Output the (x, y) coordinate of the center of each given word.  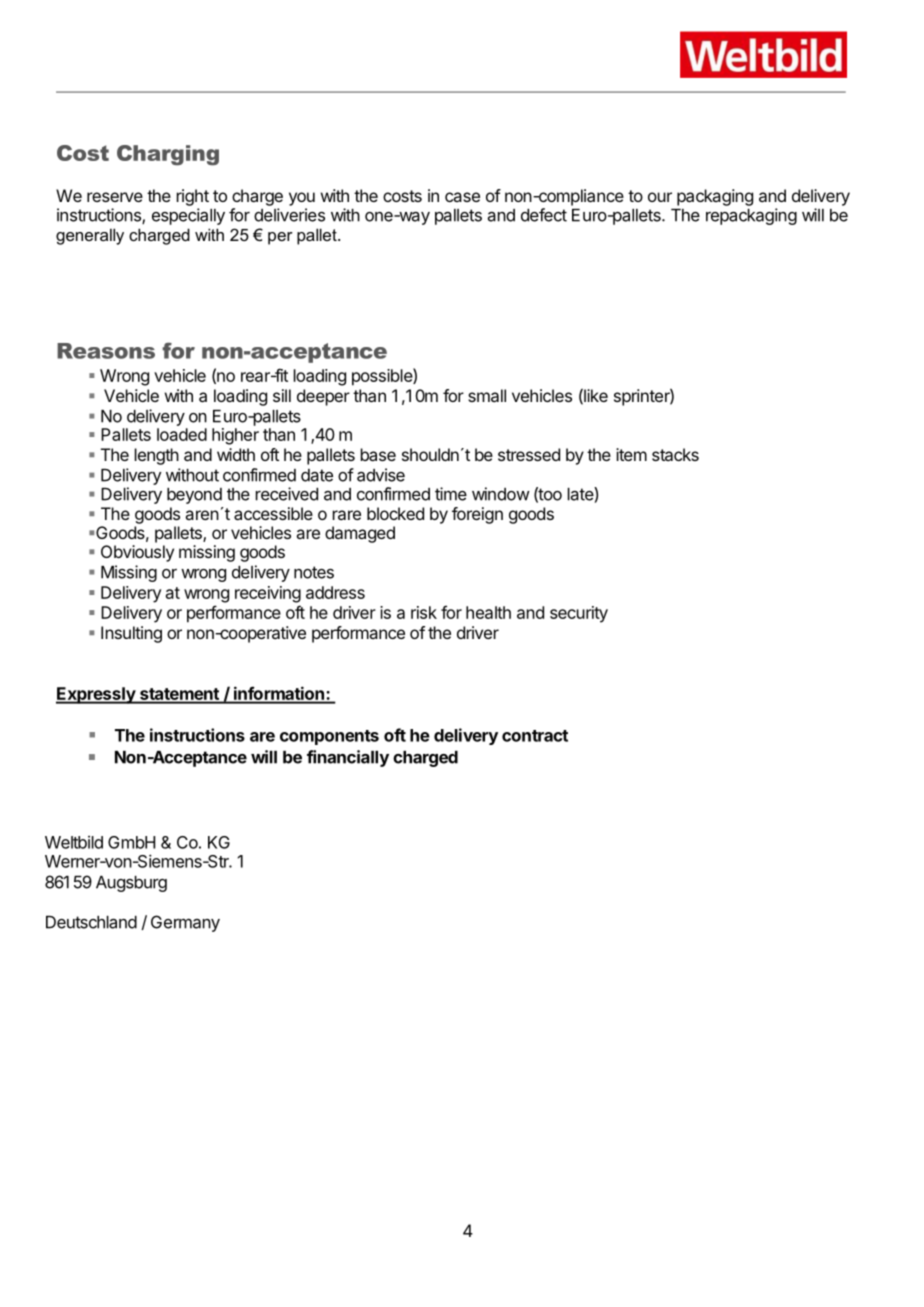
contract (535, 736)
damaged (360, 534)
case (462, 197)
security (579, 614)
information (279, 694)
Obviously (137, 553)
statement (179, 695)
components (329, 737)
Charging (168, 155)
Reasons (106, 351)
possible (383, 377)
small (487, 395)
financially (348, 758)
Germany (185, 923)
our (660, 197)
